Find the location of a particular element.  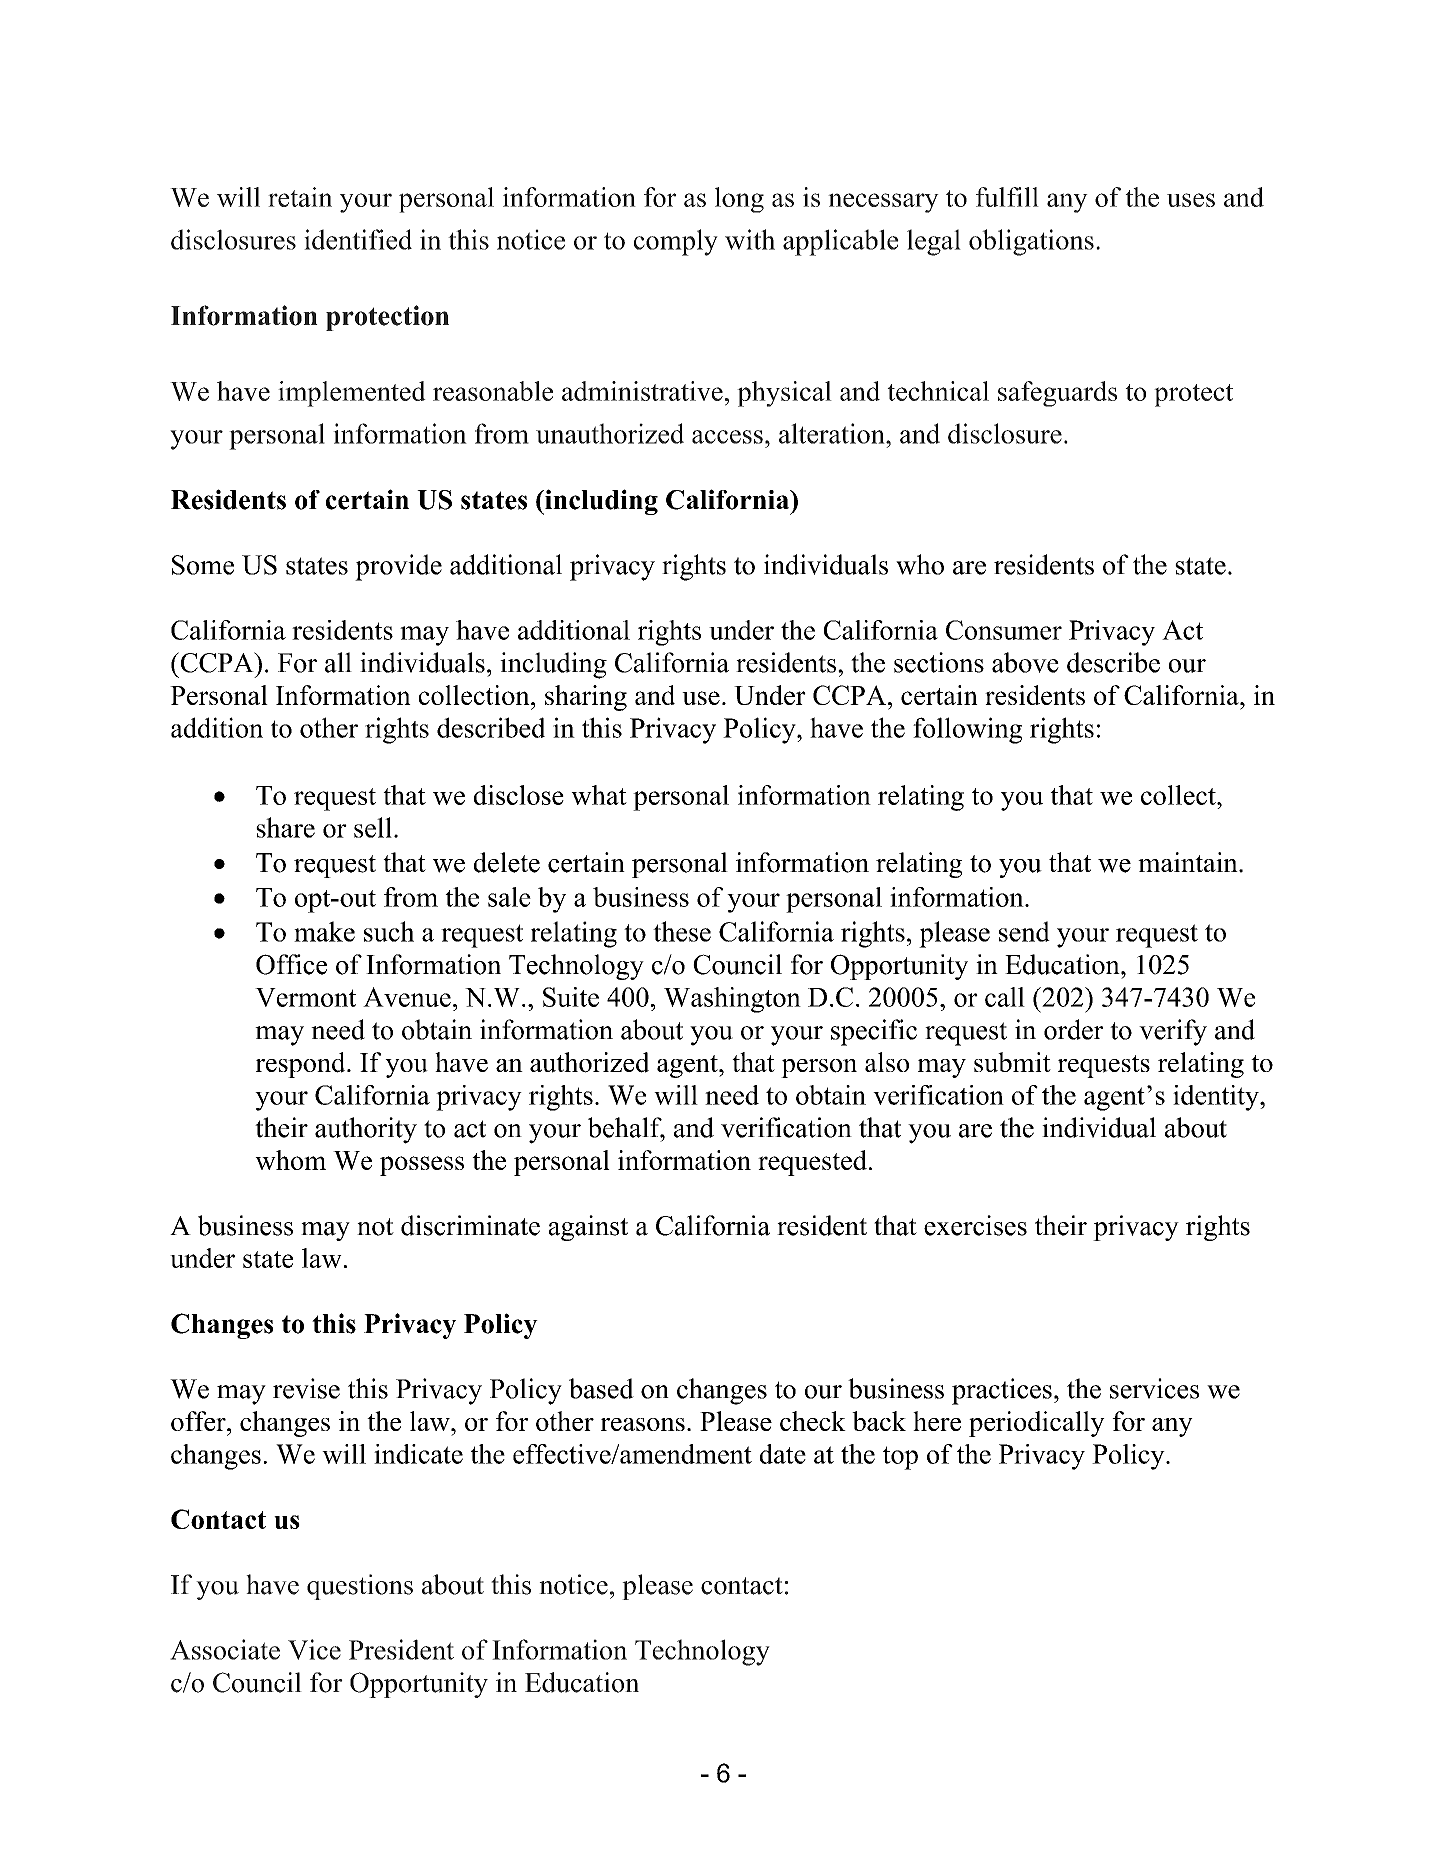

top is located at coordinates (900, 1458).
